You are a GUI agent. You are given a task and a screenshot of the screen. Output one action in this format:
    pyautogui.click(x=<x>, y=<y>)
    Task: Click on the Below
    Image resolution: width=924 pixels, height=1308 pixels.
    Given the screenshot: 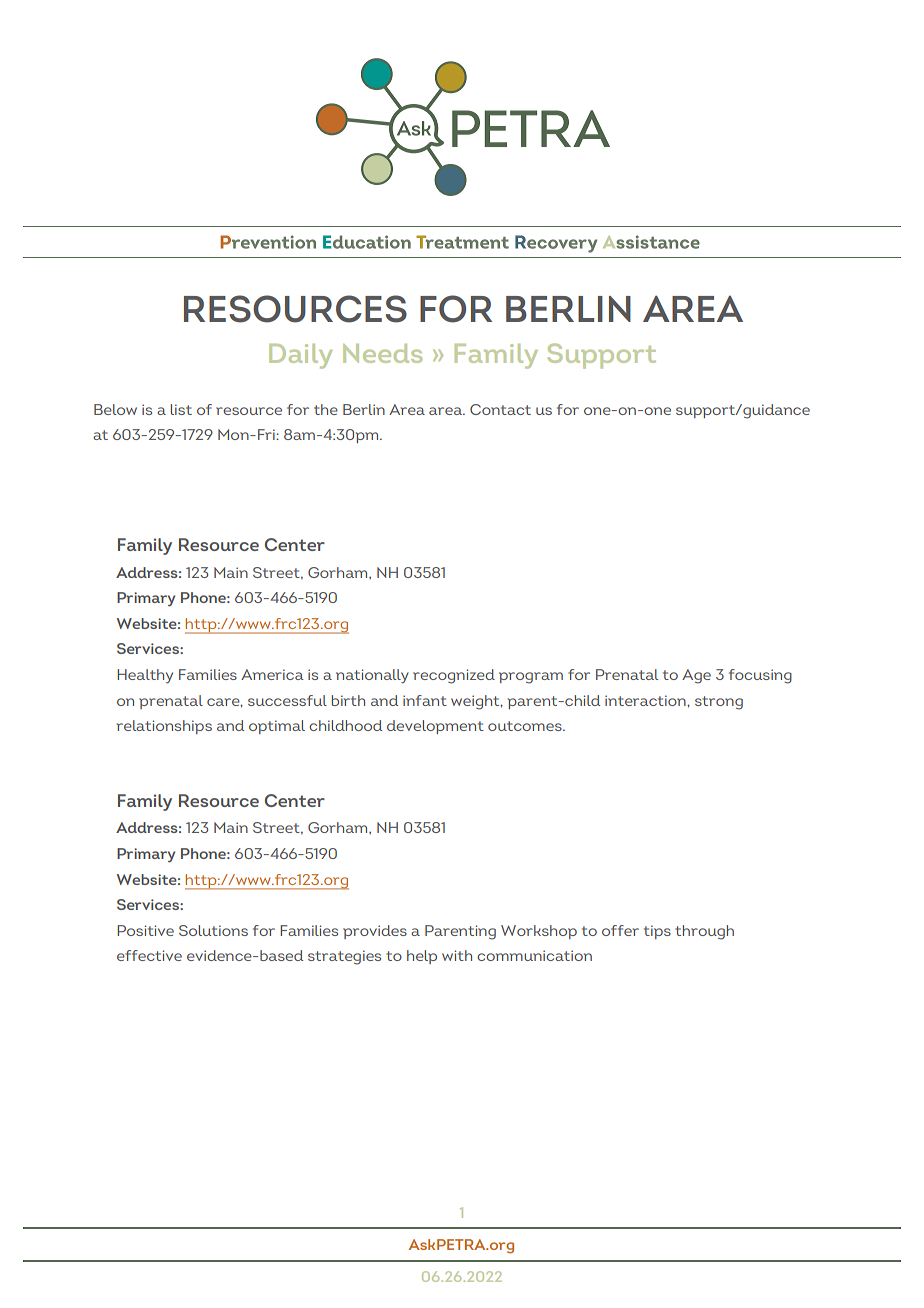 What is the action you would take?
    pyautogui.click(x=115, y=409)
